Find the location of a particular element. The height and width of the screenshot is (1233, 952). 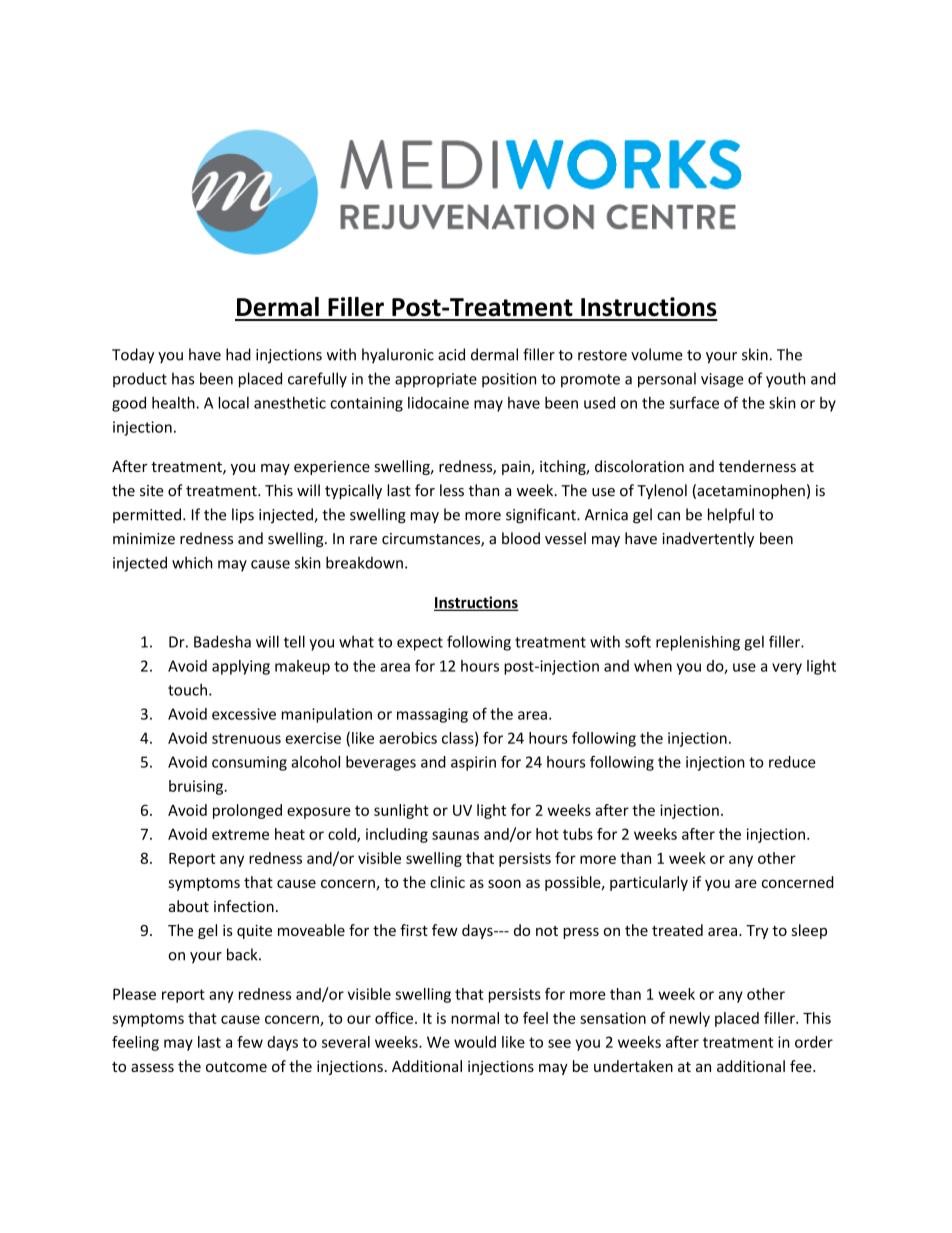

extreme is located at coordinates (240, 834).
